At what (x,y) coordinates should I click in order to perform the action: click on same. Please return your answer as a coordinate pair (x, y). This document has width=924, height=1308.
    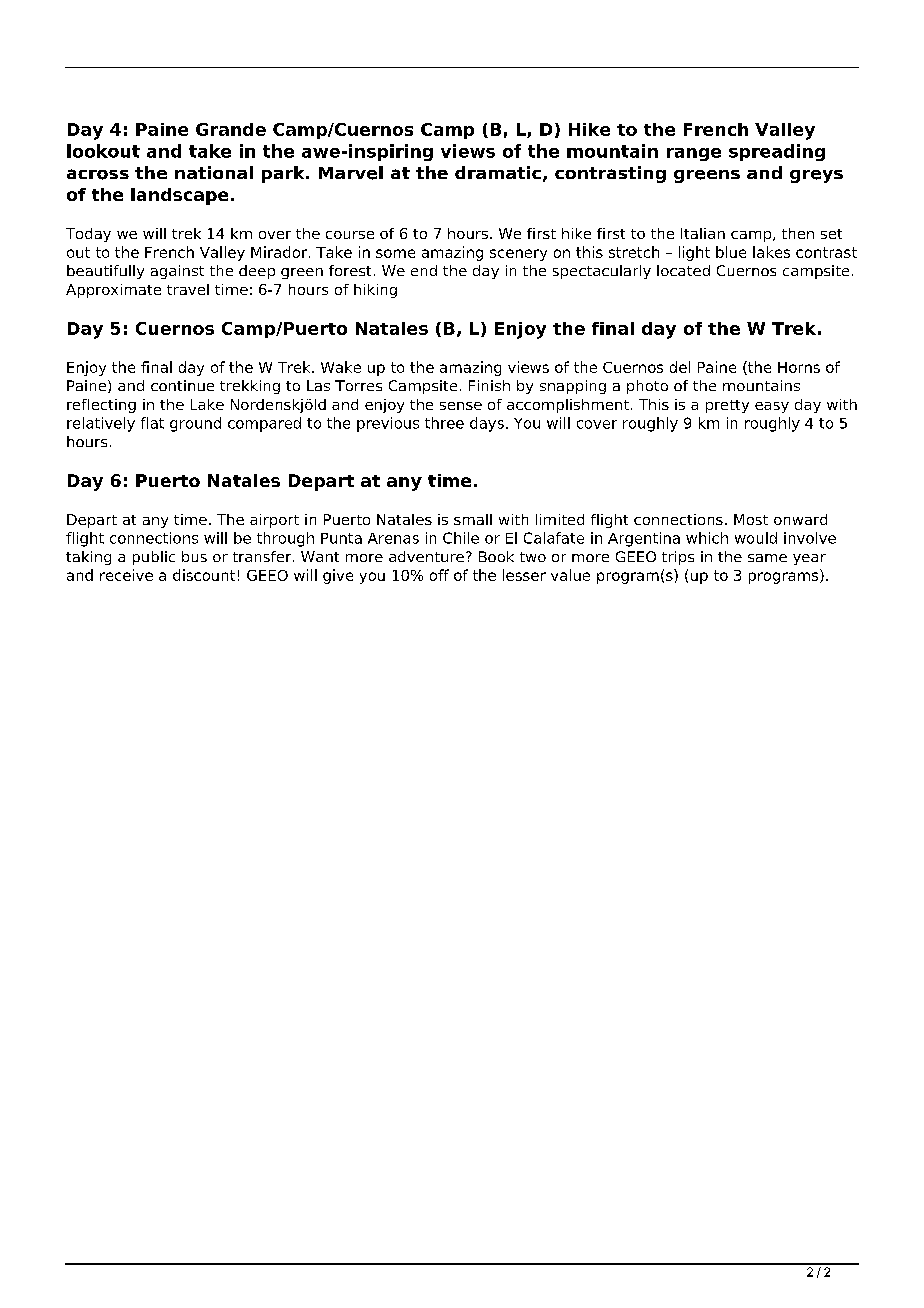
    Looking at the image, I should click on (767, 558).
